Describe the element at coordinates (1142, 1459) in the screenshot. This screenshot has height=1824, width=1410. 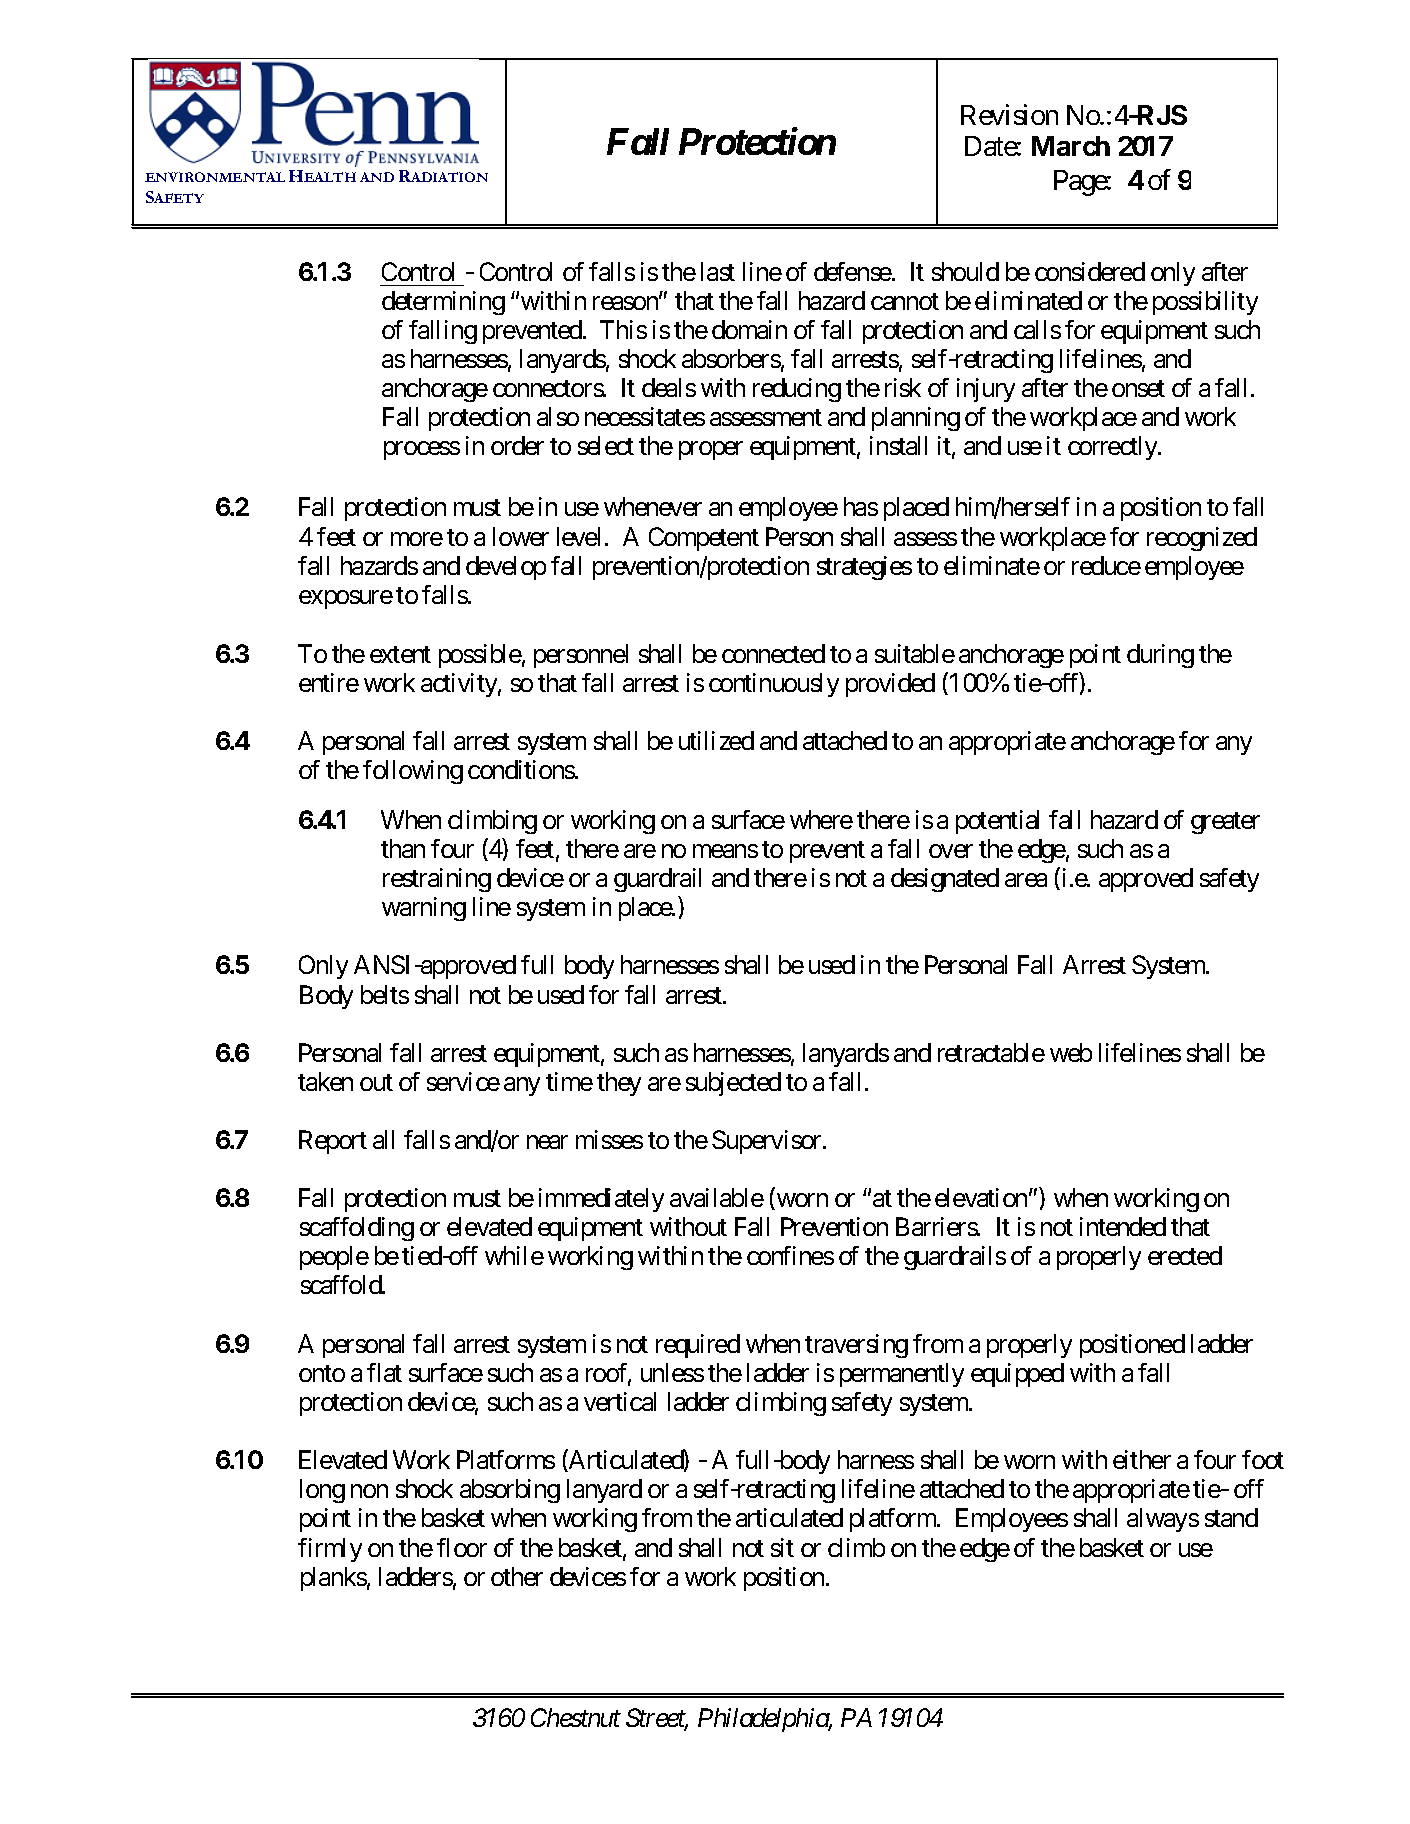
I see `either` at that location.
